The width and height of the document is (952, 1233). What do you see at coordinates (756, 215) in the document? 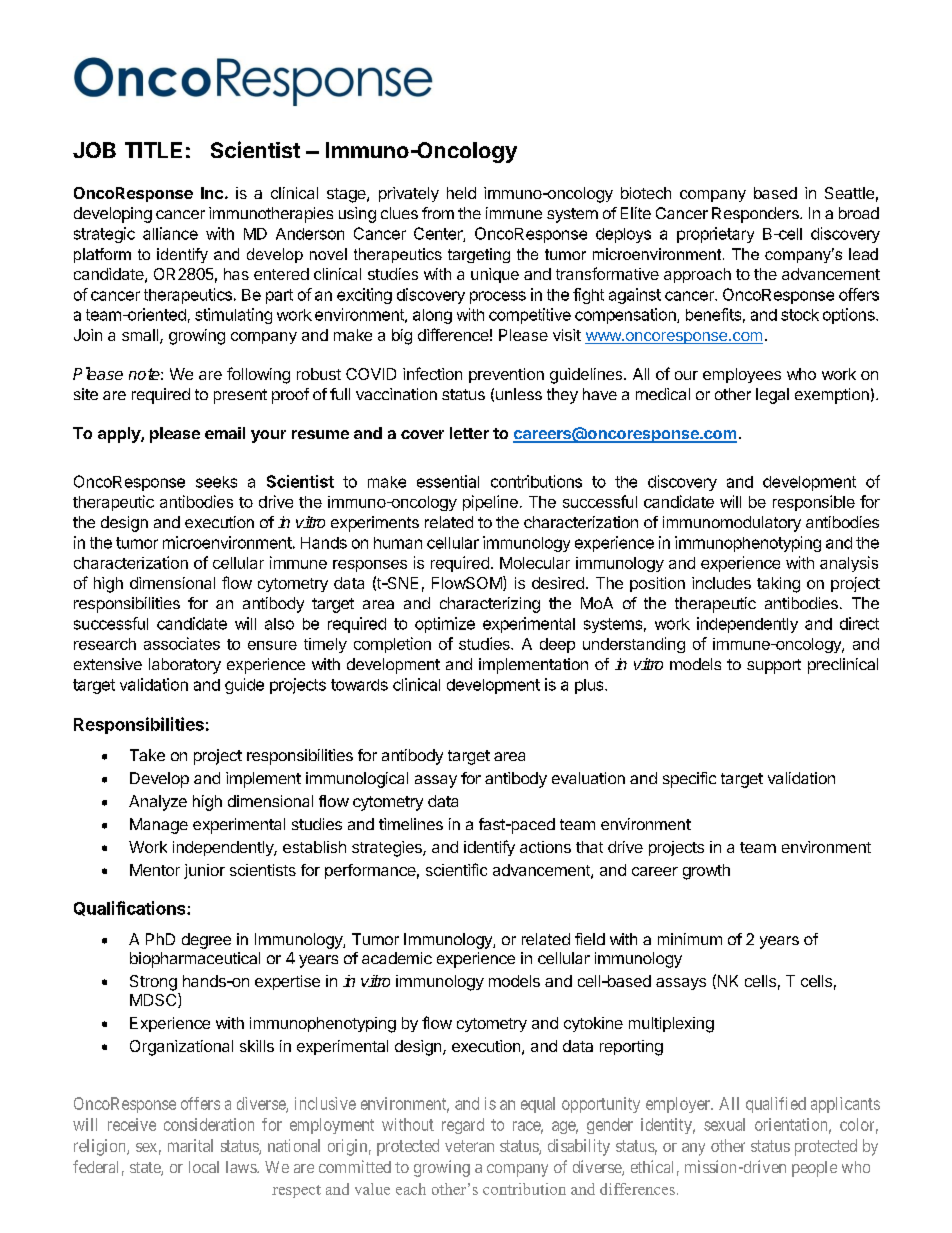
I see `Responders` at bounding box center [756, 215].
